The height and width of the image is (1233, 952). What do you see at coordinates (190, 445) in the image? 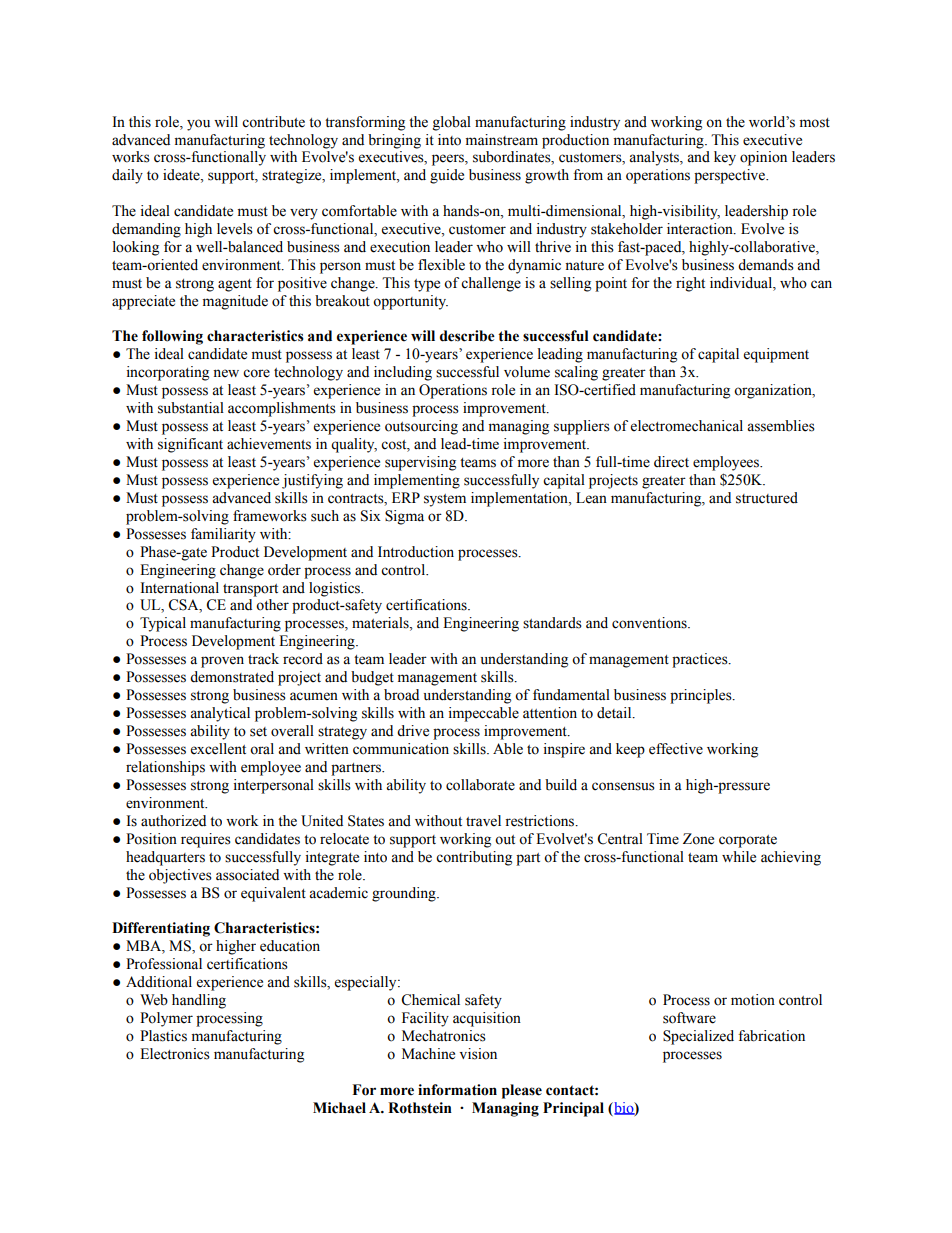
I see `significant` at bounding box center [190, 445].
